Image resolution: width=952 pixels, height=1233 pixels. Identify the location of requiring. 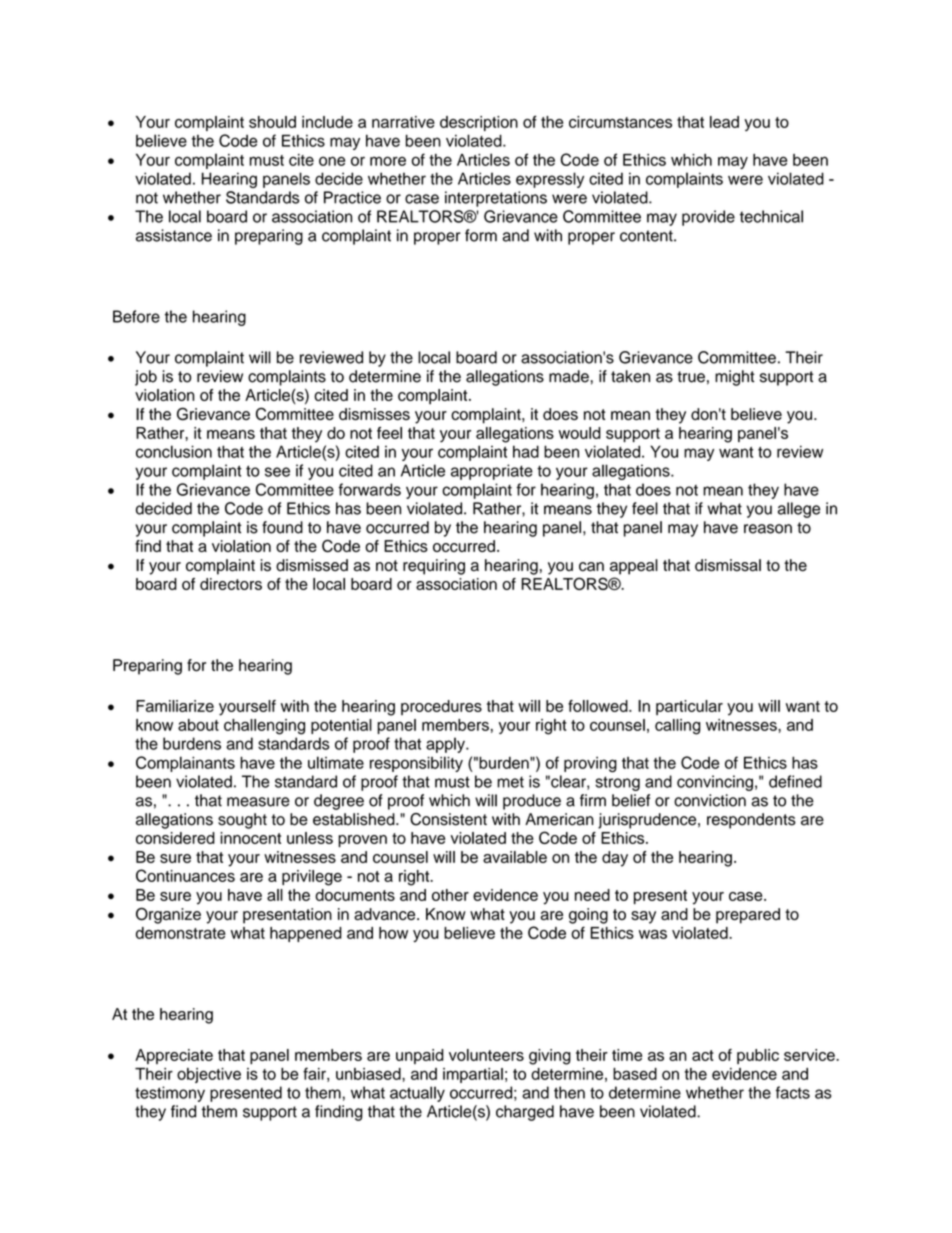
(434, 567).
